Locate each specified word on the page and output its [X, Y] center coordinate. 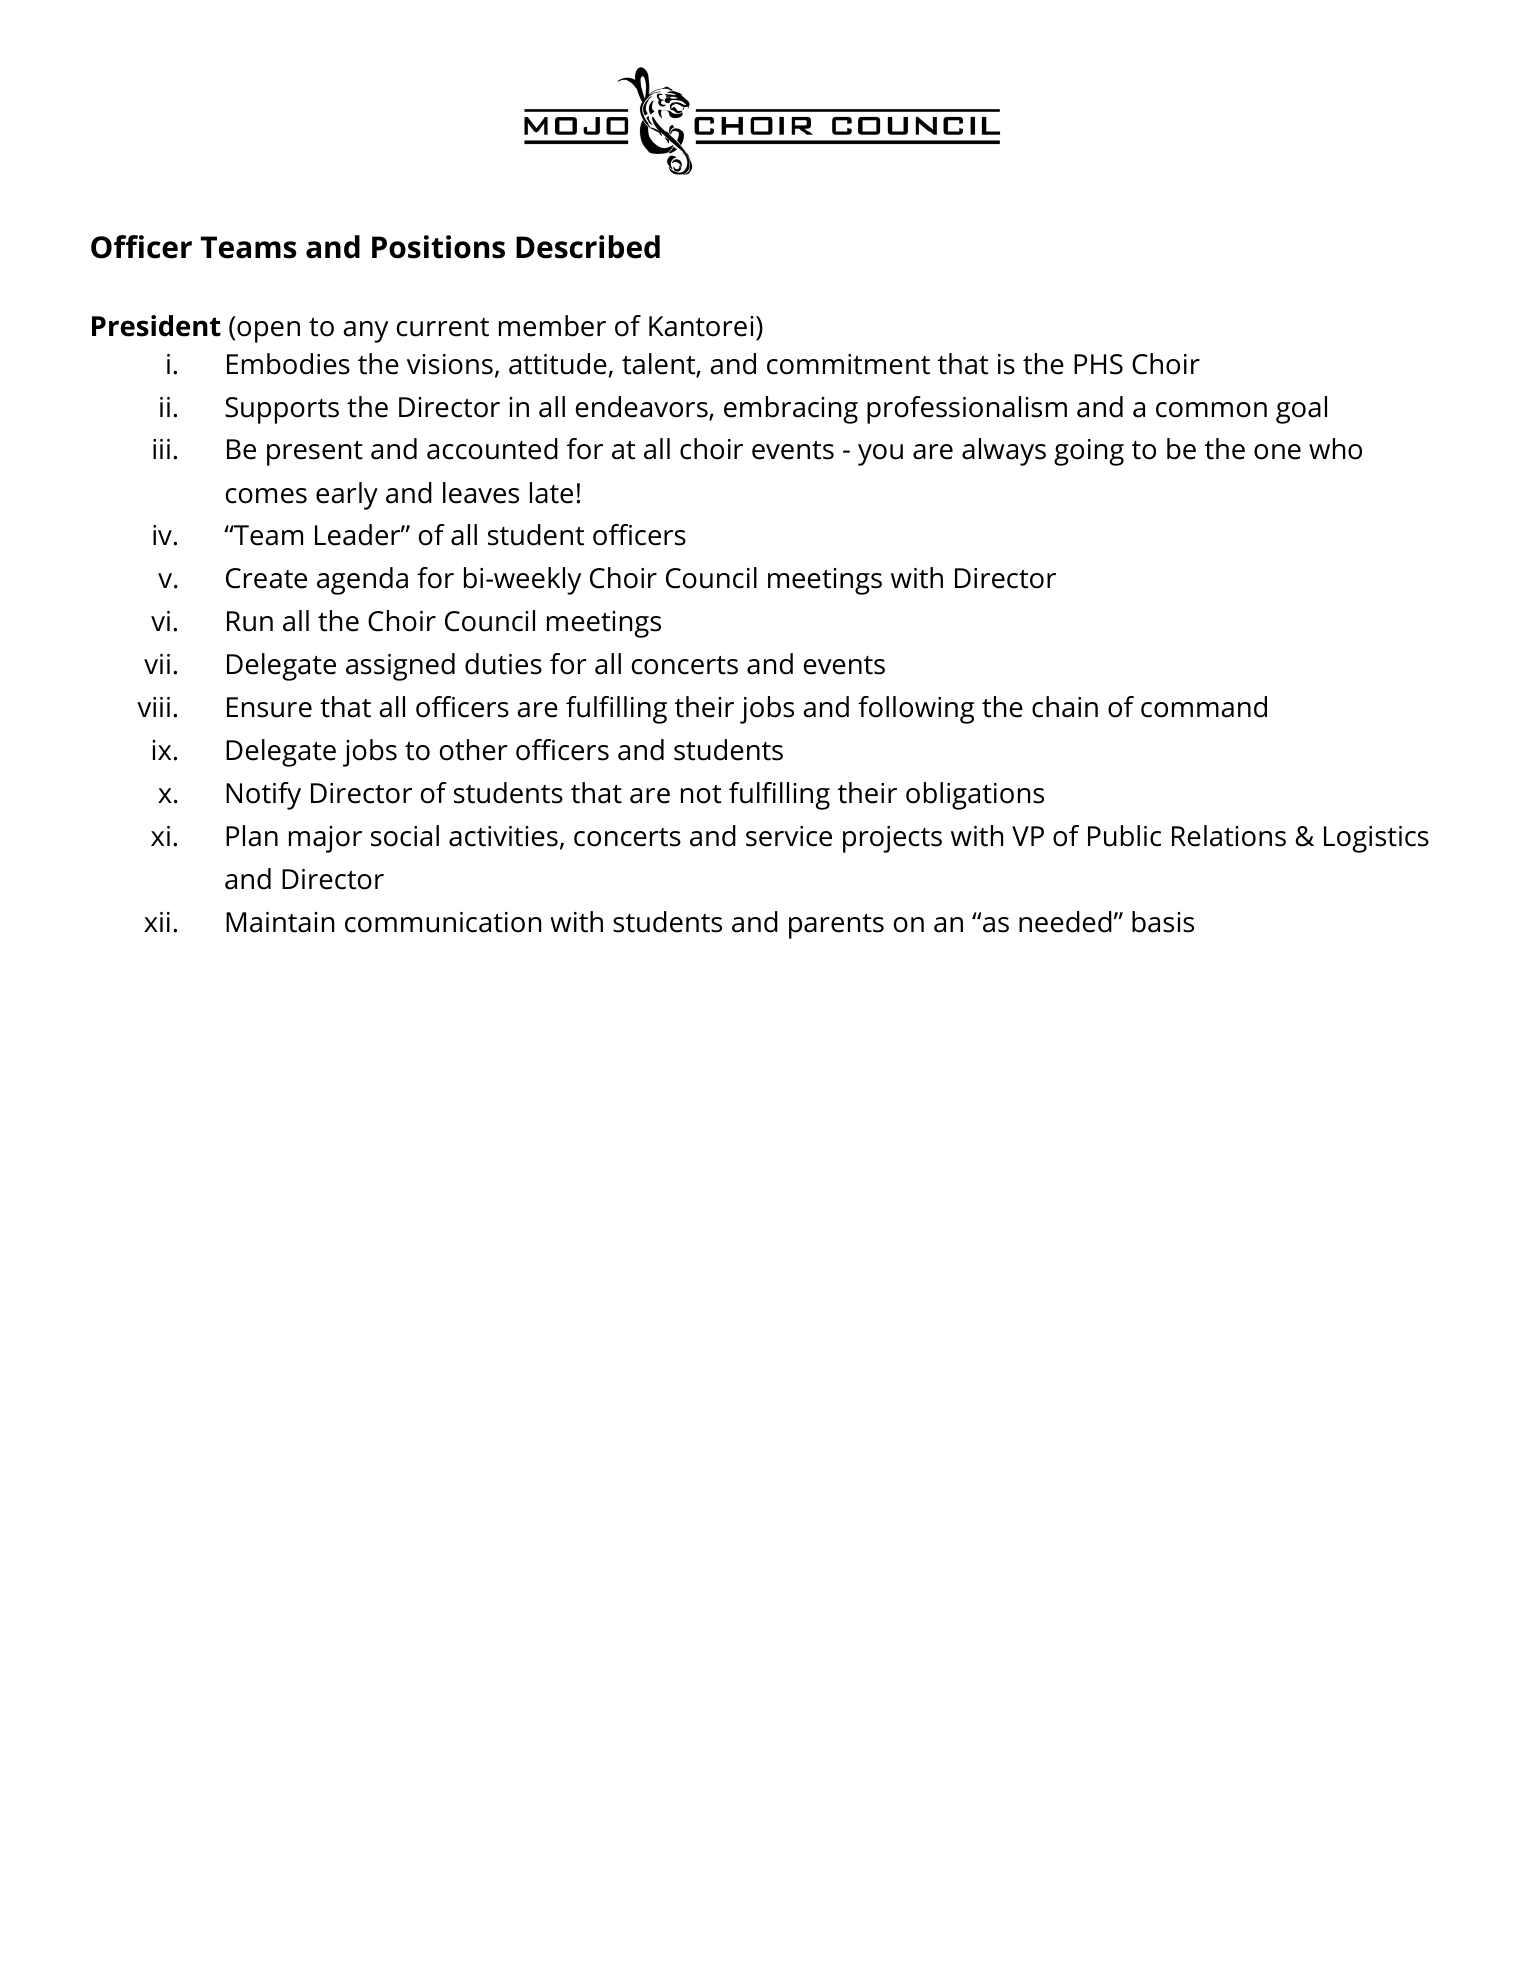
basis [1163, 922]
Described [588, 247]
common [1211, 410]
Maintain [280, 922]
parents [836, 926]
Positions [438, 247]
